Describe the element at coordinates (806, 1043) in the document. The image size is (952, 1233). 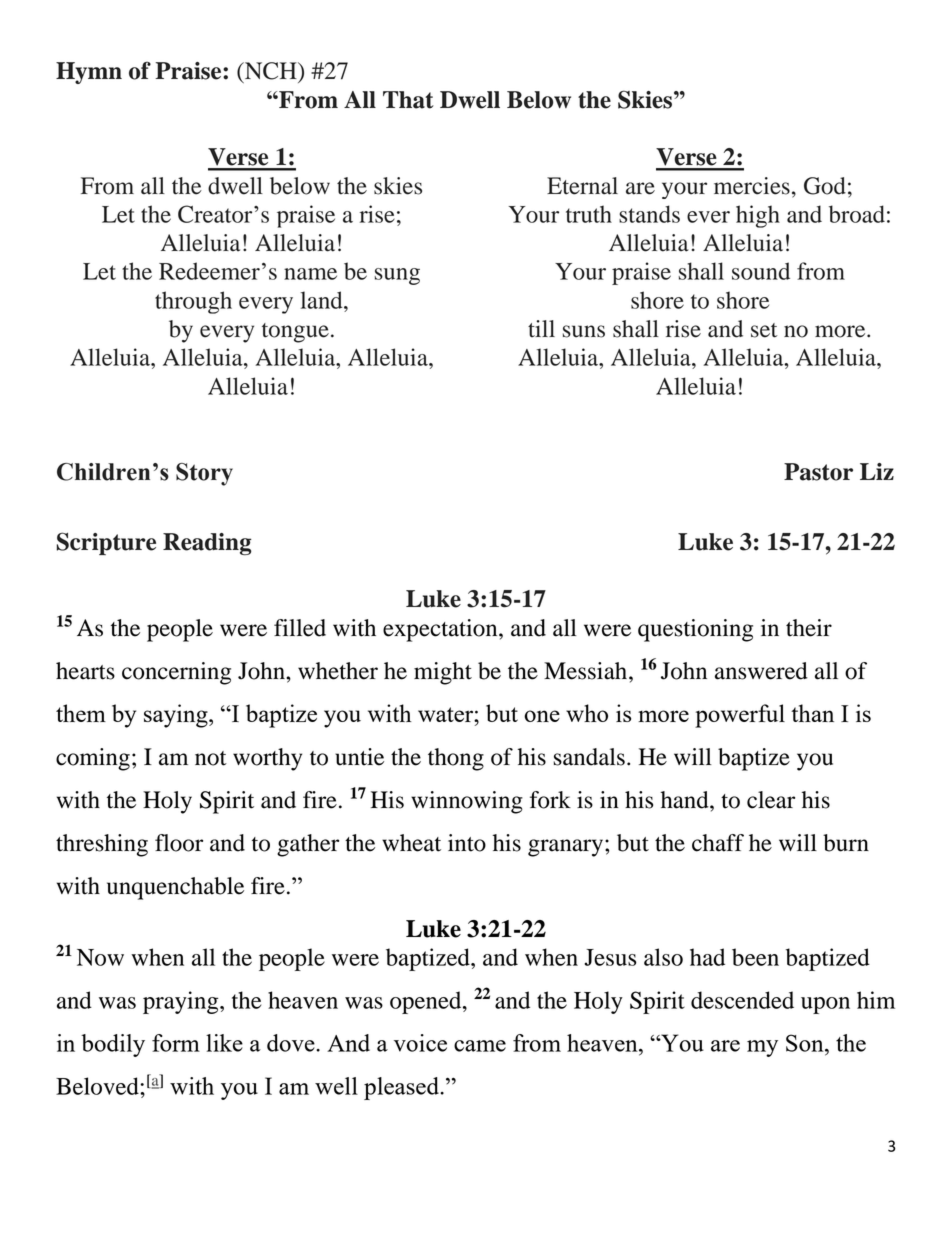
I see `Son` at that location.
